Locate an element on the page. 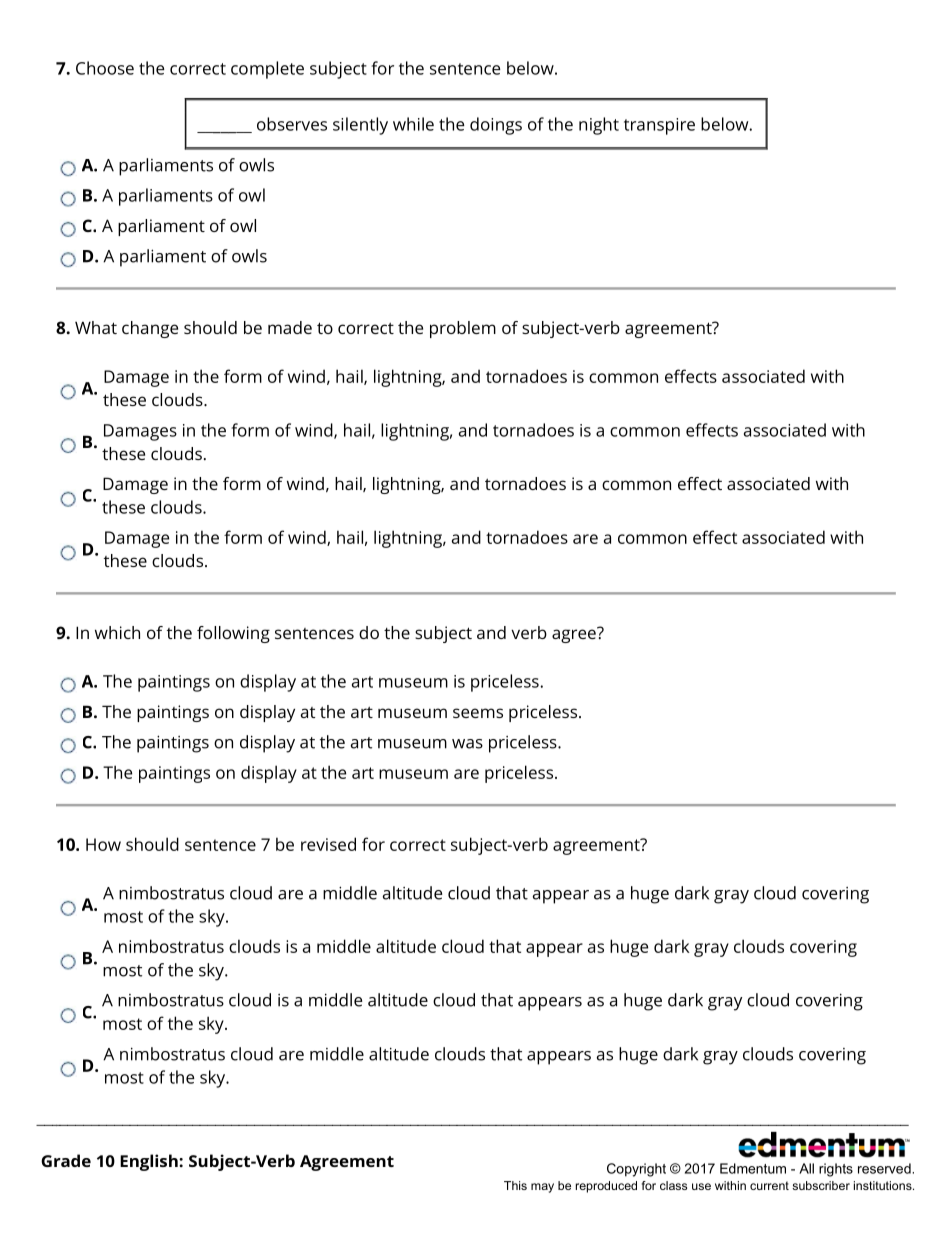  which is located at coordinates (117, 632).
